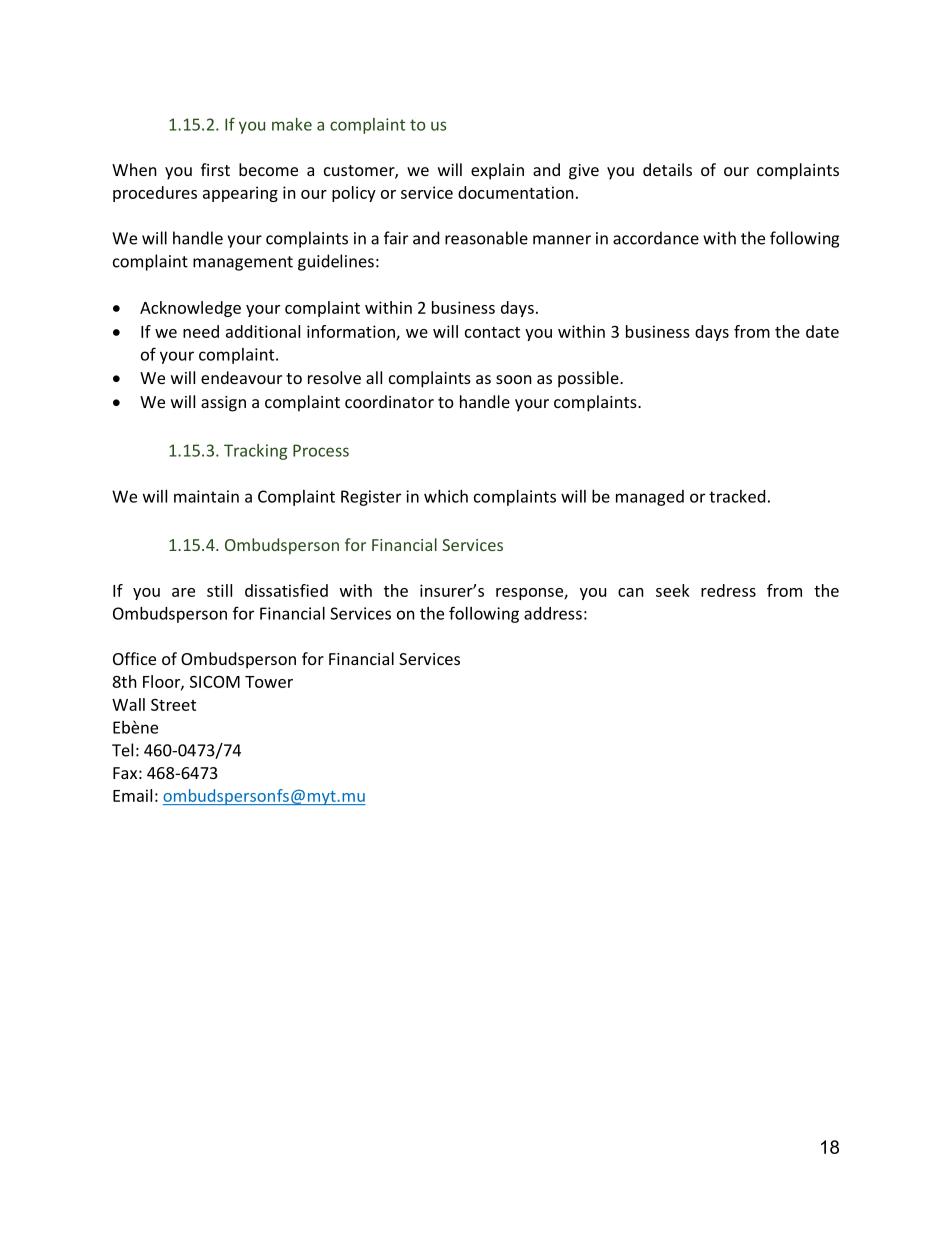  I want to click on tracked, so click(737, 496).
